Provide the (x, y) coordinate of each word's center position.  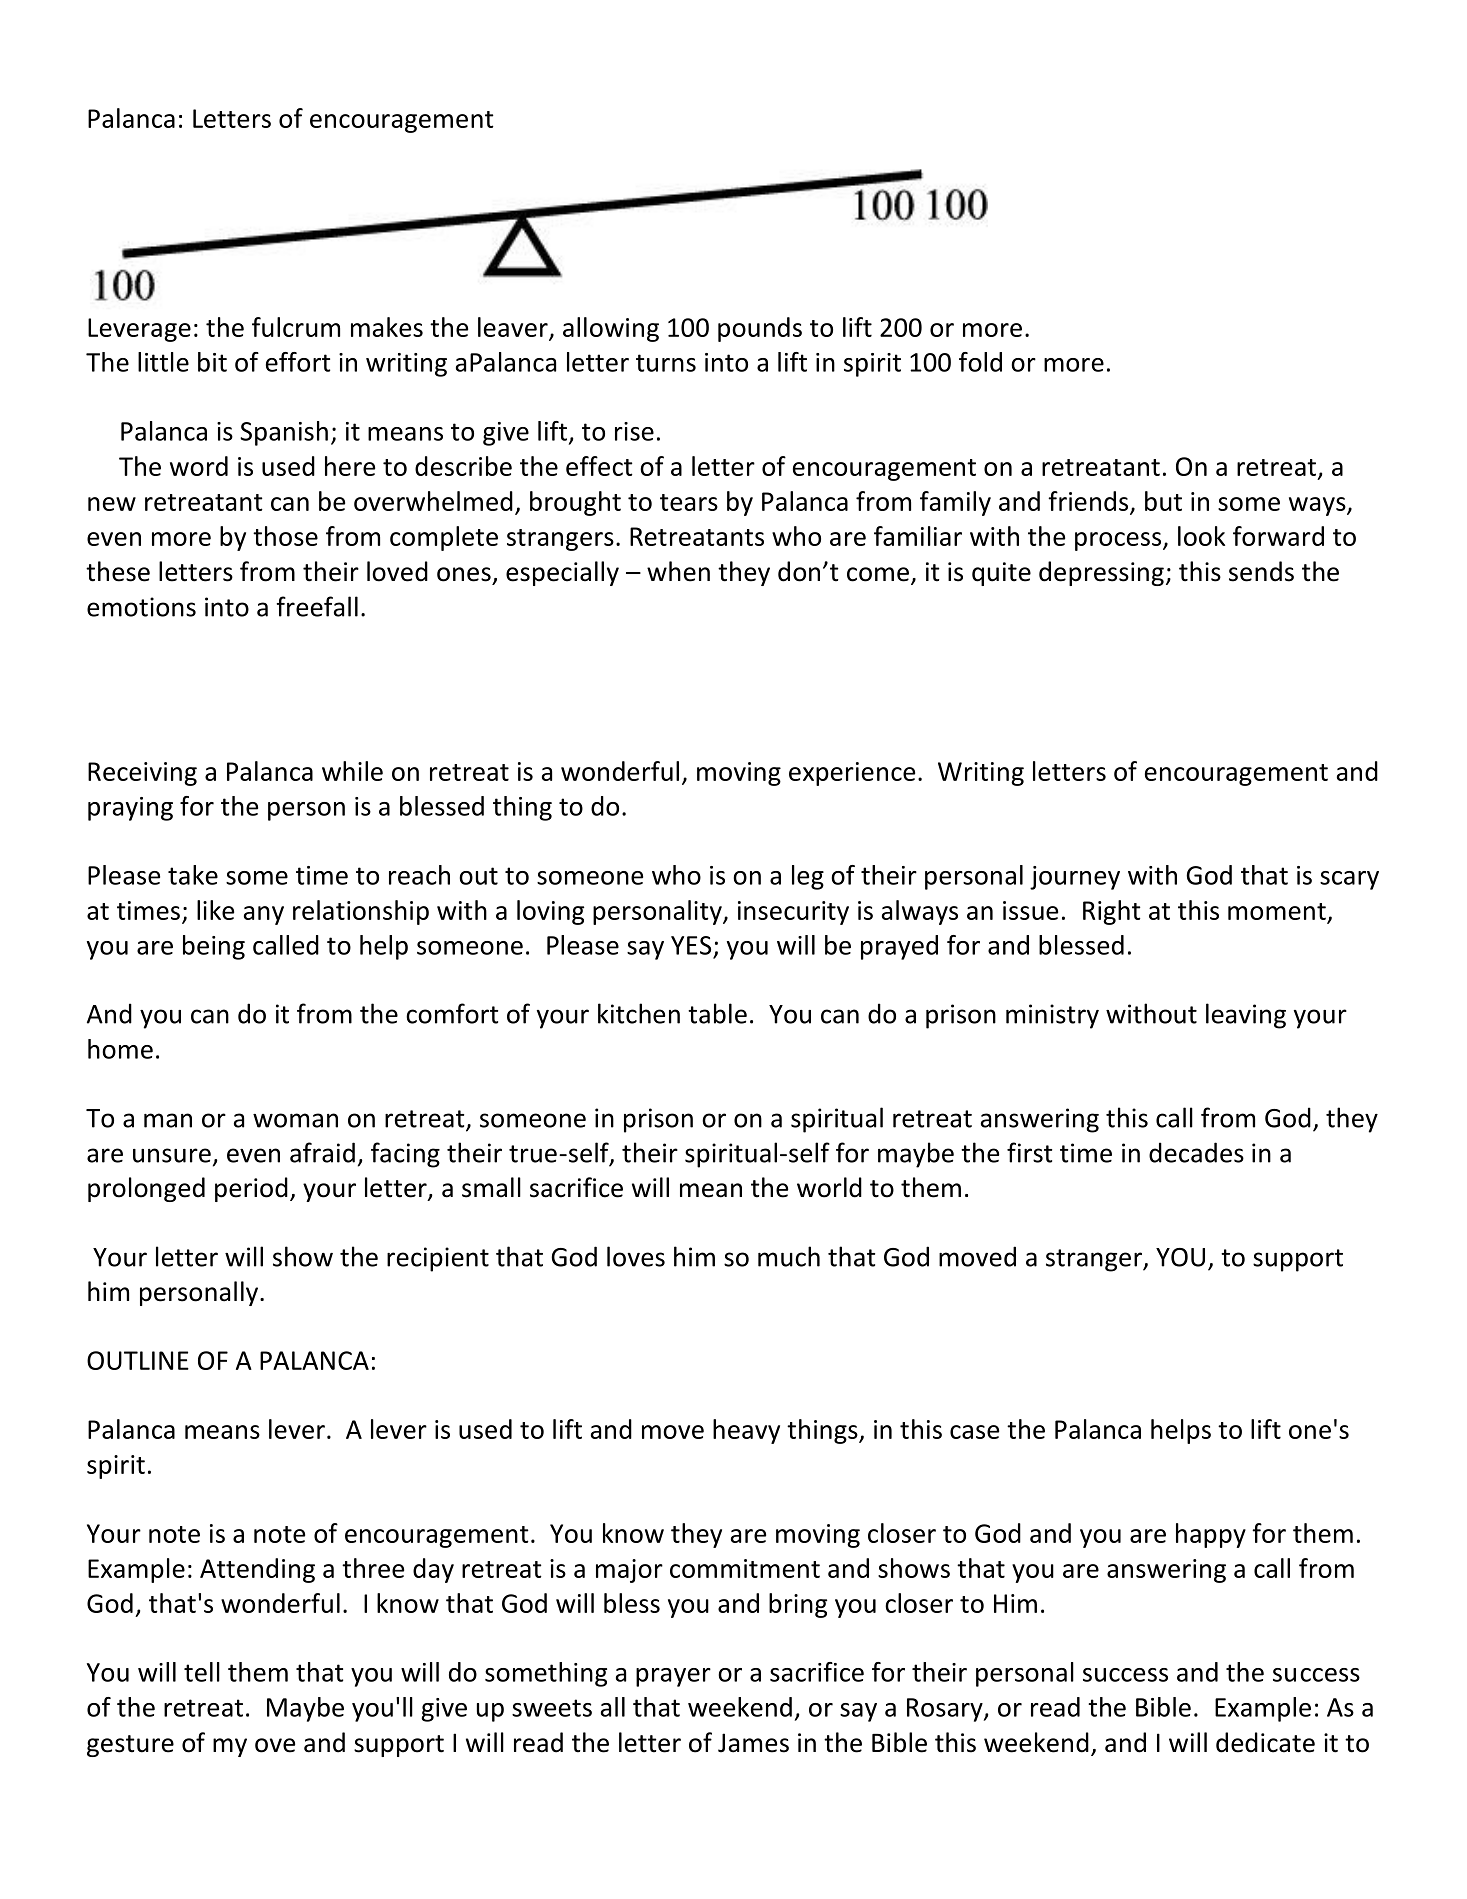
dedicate (1265, 1742)
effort (298, 362)
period (251, 1189)
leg (808, 877)
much (789, 1256)
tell (202, 1672)
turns (666, 363)
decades (1196, 1152)
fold (980, 362)
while (352, 771)
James (753, 1743)
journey (1075, 878)
